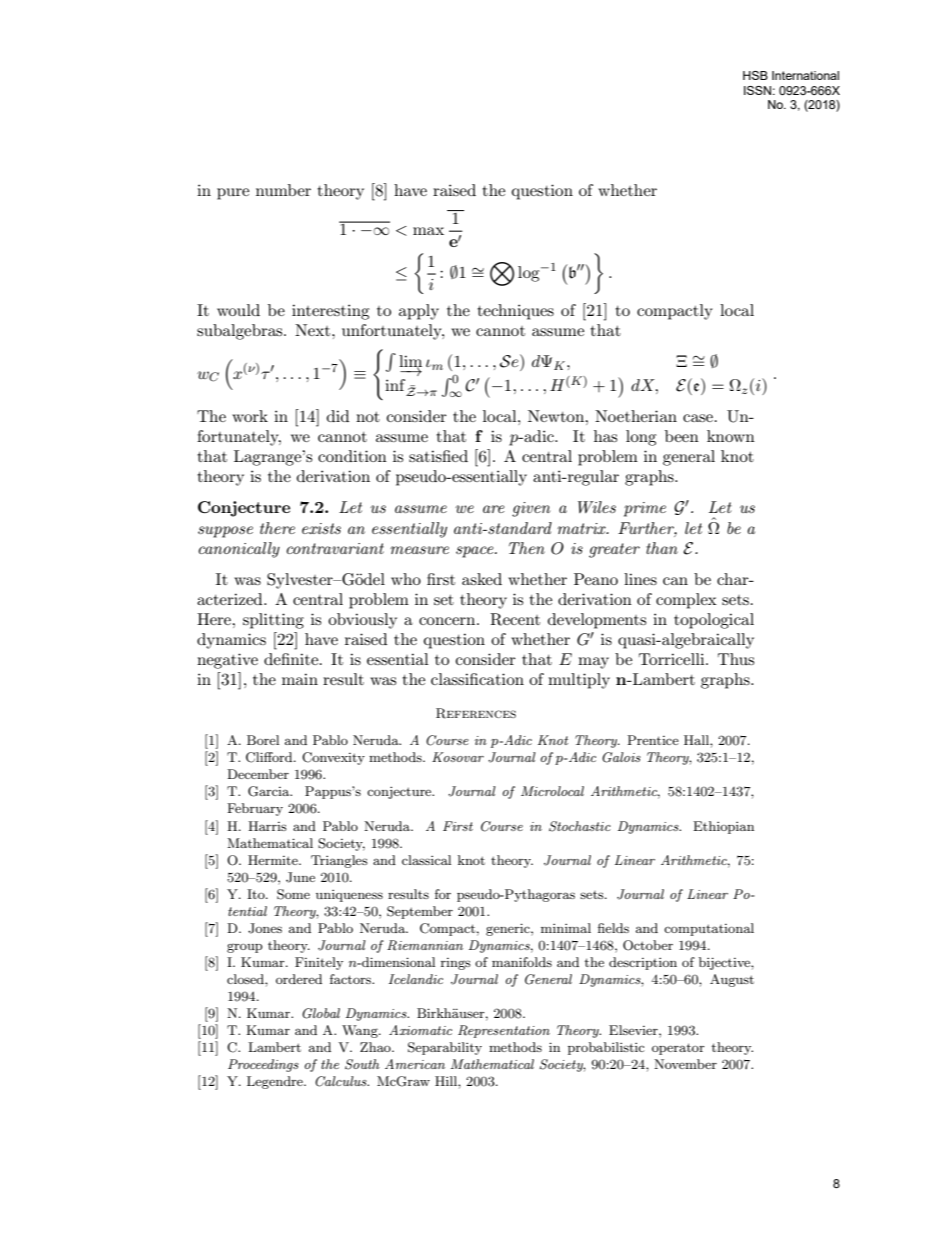 The width and height of the document is (952, 1233). What do you see at coordinates (685, 1064) in the document?
I see `November` at bounding box center [685, 1064].
